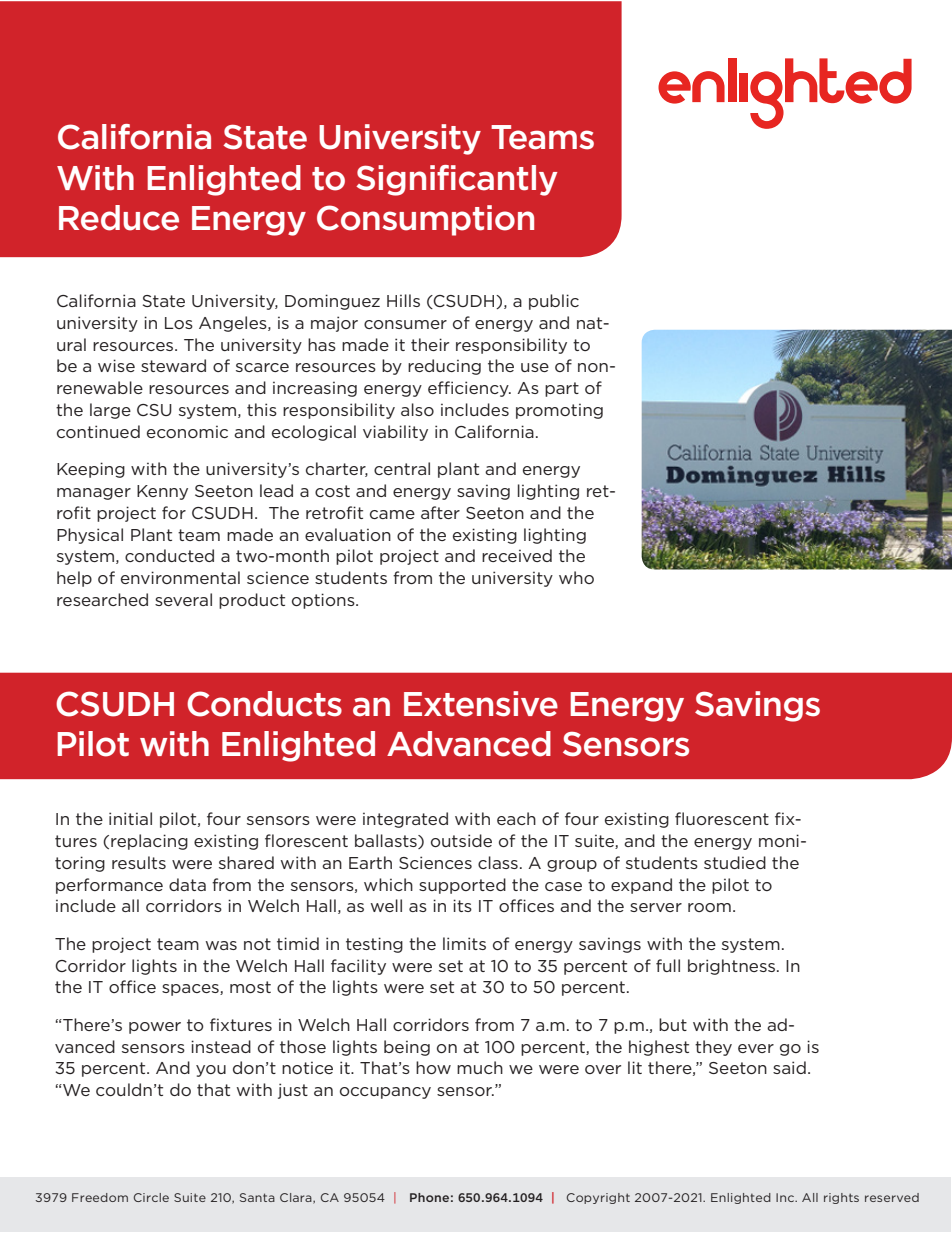 Image resolution: width=952 pixels, height=1233 pixels. I want to click on Reduce, so click(119, 218).
